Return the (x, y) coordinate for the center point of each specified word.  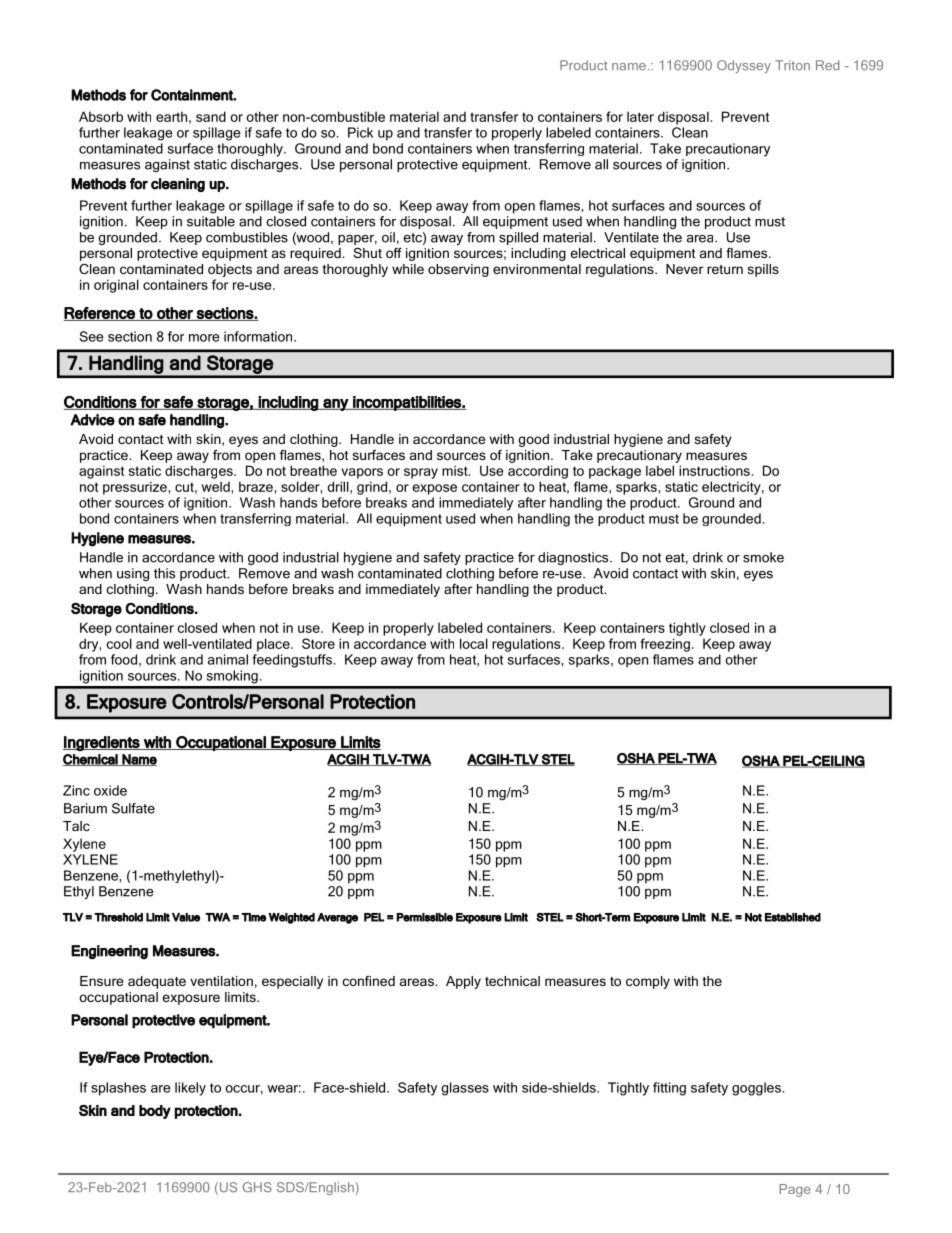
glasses (465, 1089)
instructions (714, 470)
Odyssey (744, 66)
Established (793, 917)
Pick (360, 132)
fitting (669, 1089)
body (155, 1112)
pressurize (135, 488)
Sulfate (133, 808)
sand (211, 116)
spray (421, 473)
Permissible (425, 917)
